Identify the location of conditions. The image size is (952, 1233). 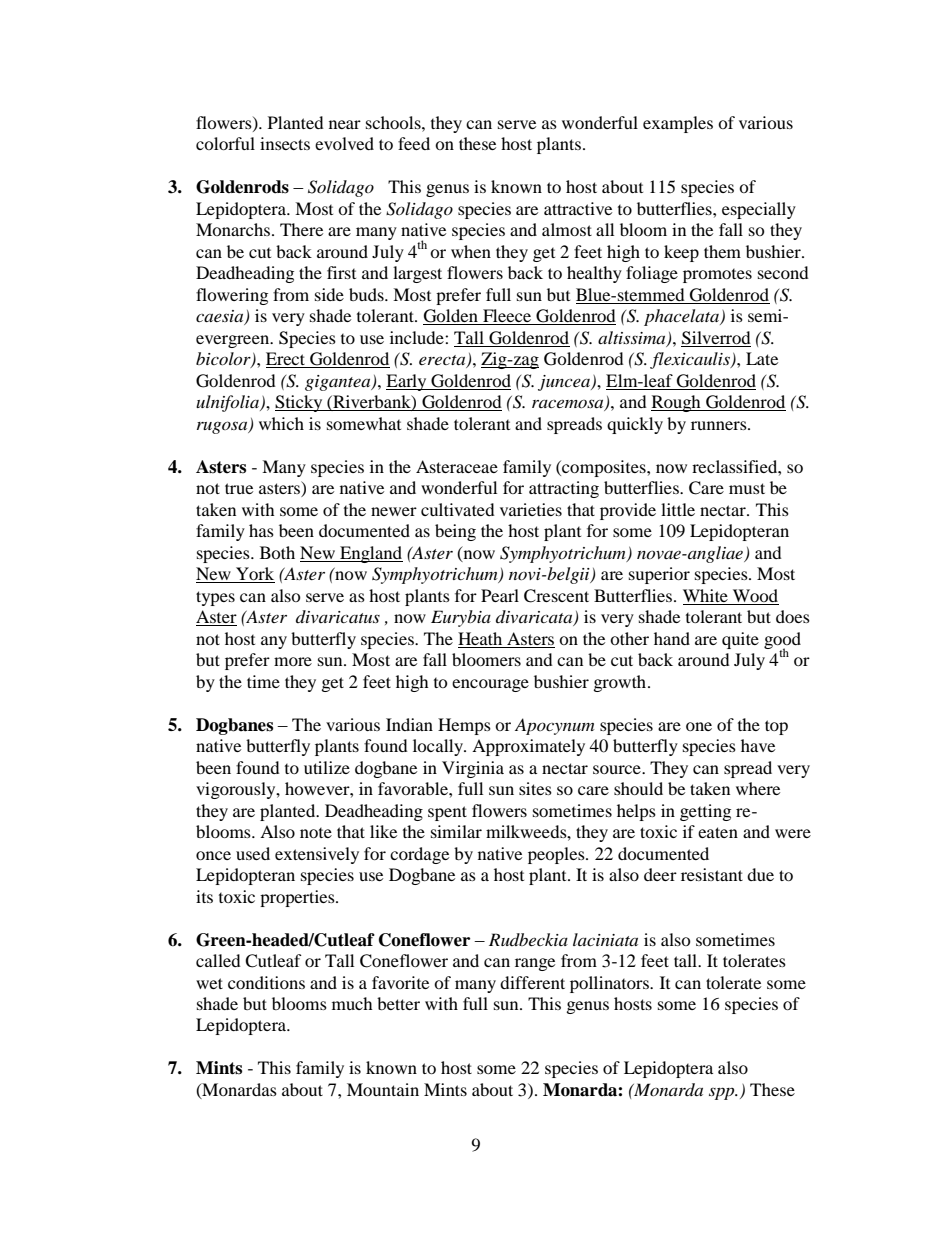
(266, 982).
